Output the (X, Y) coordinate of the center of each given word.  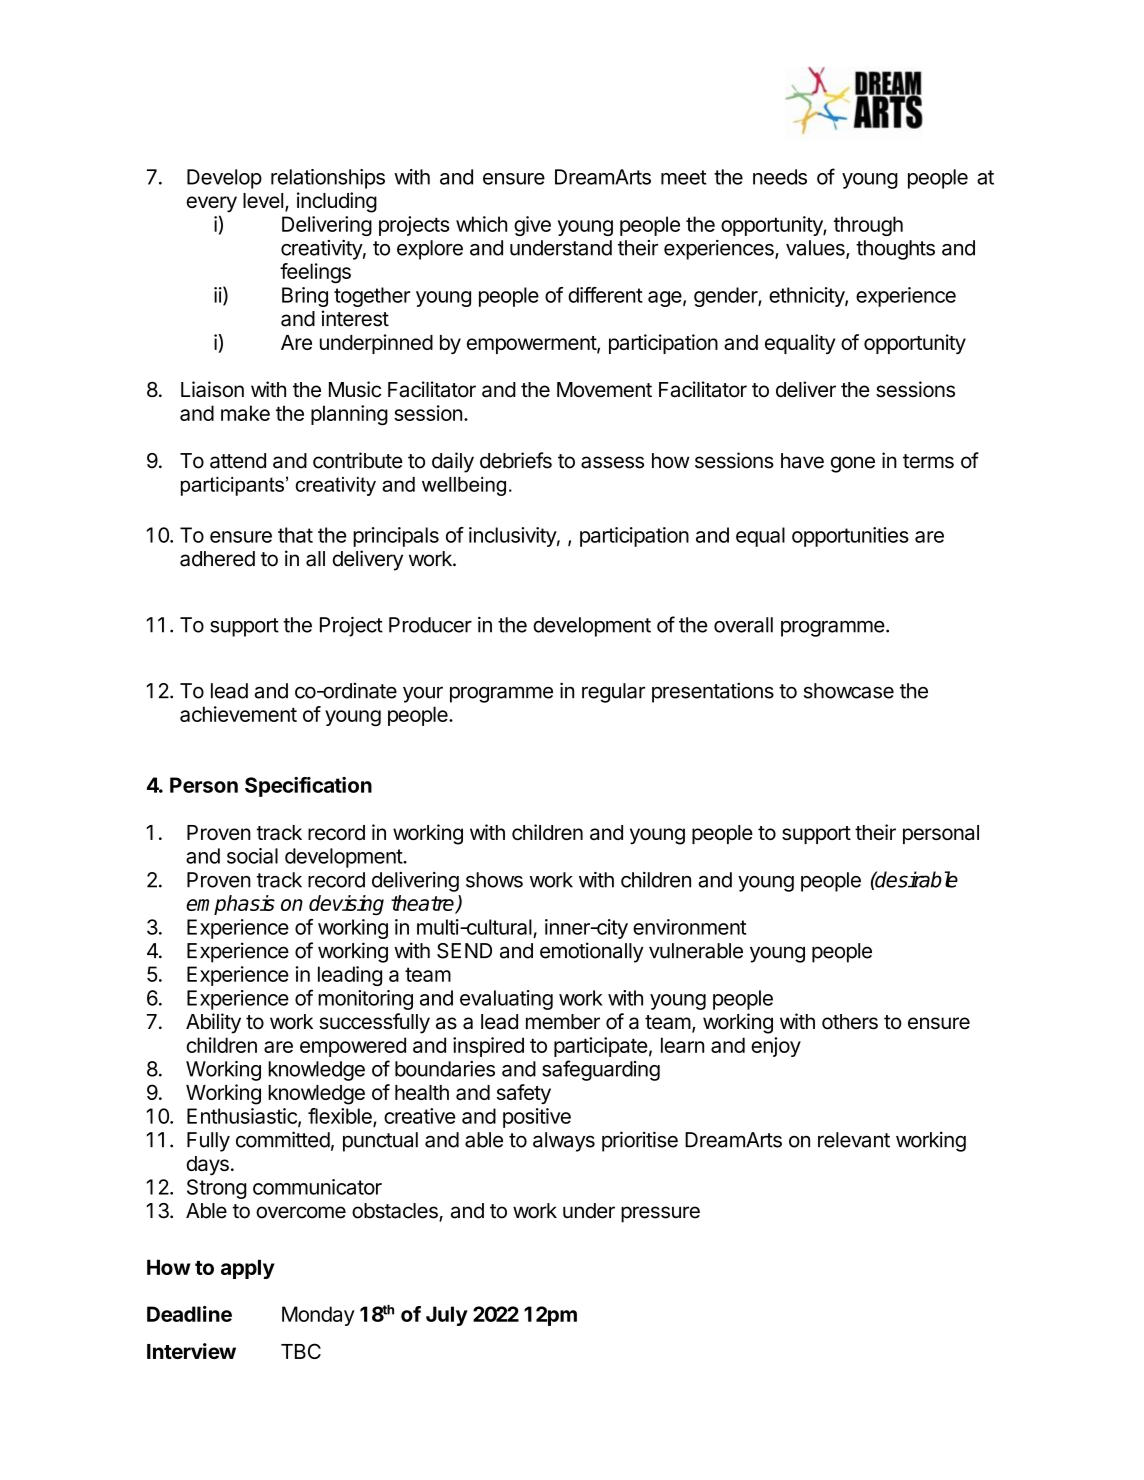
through (868, 226)
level (263, 200)
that (295, 535)
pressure (660, 1214)
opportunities (850, 537)
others (850, 1022)
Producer (430, 625)
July (447, 1316)
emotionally (592, 952)
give (532, 226)
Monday (318, 1316)
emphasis (230, 905)
